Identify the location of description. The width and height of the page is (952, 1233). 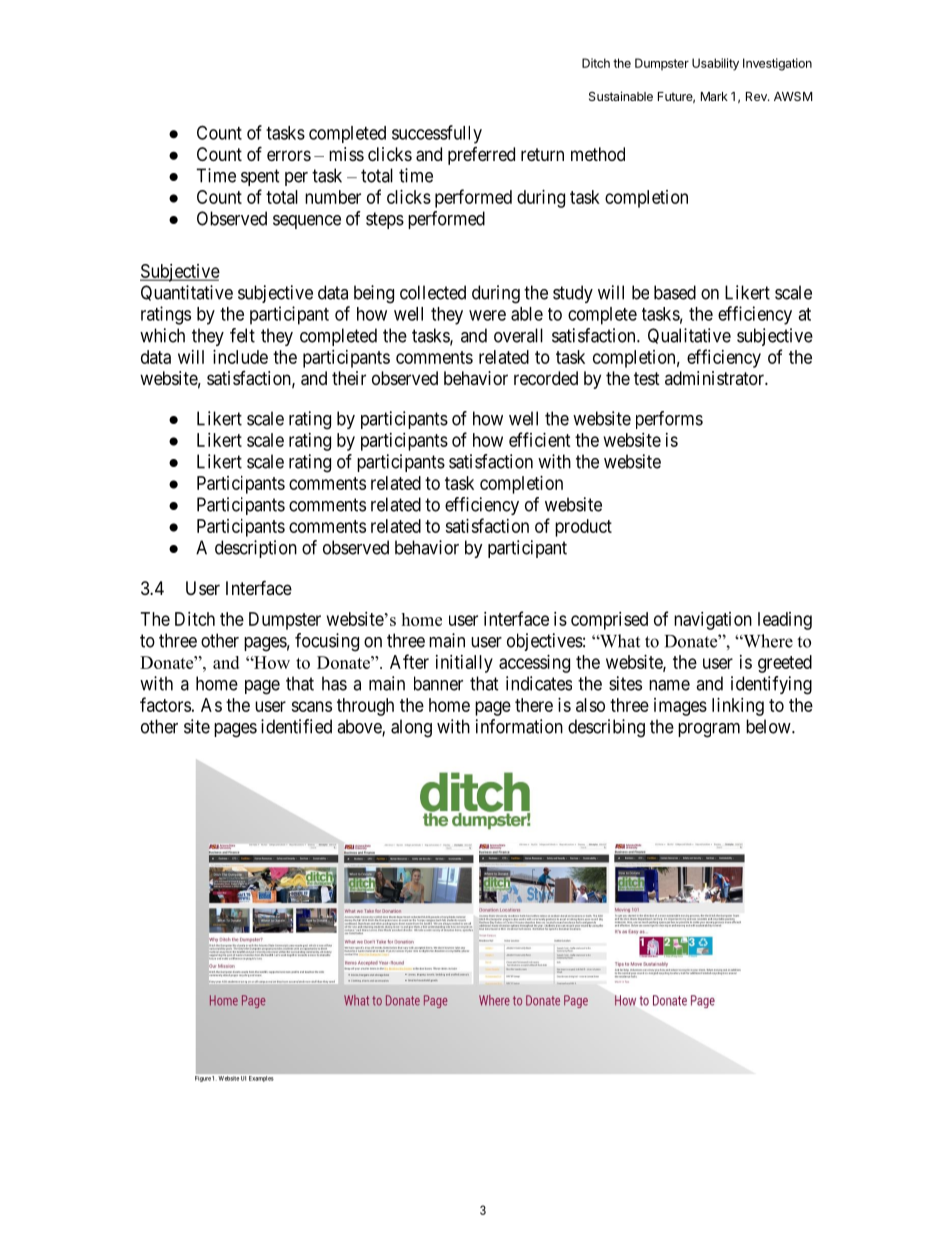
(256, 549).
